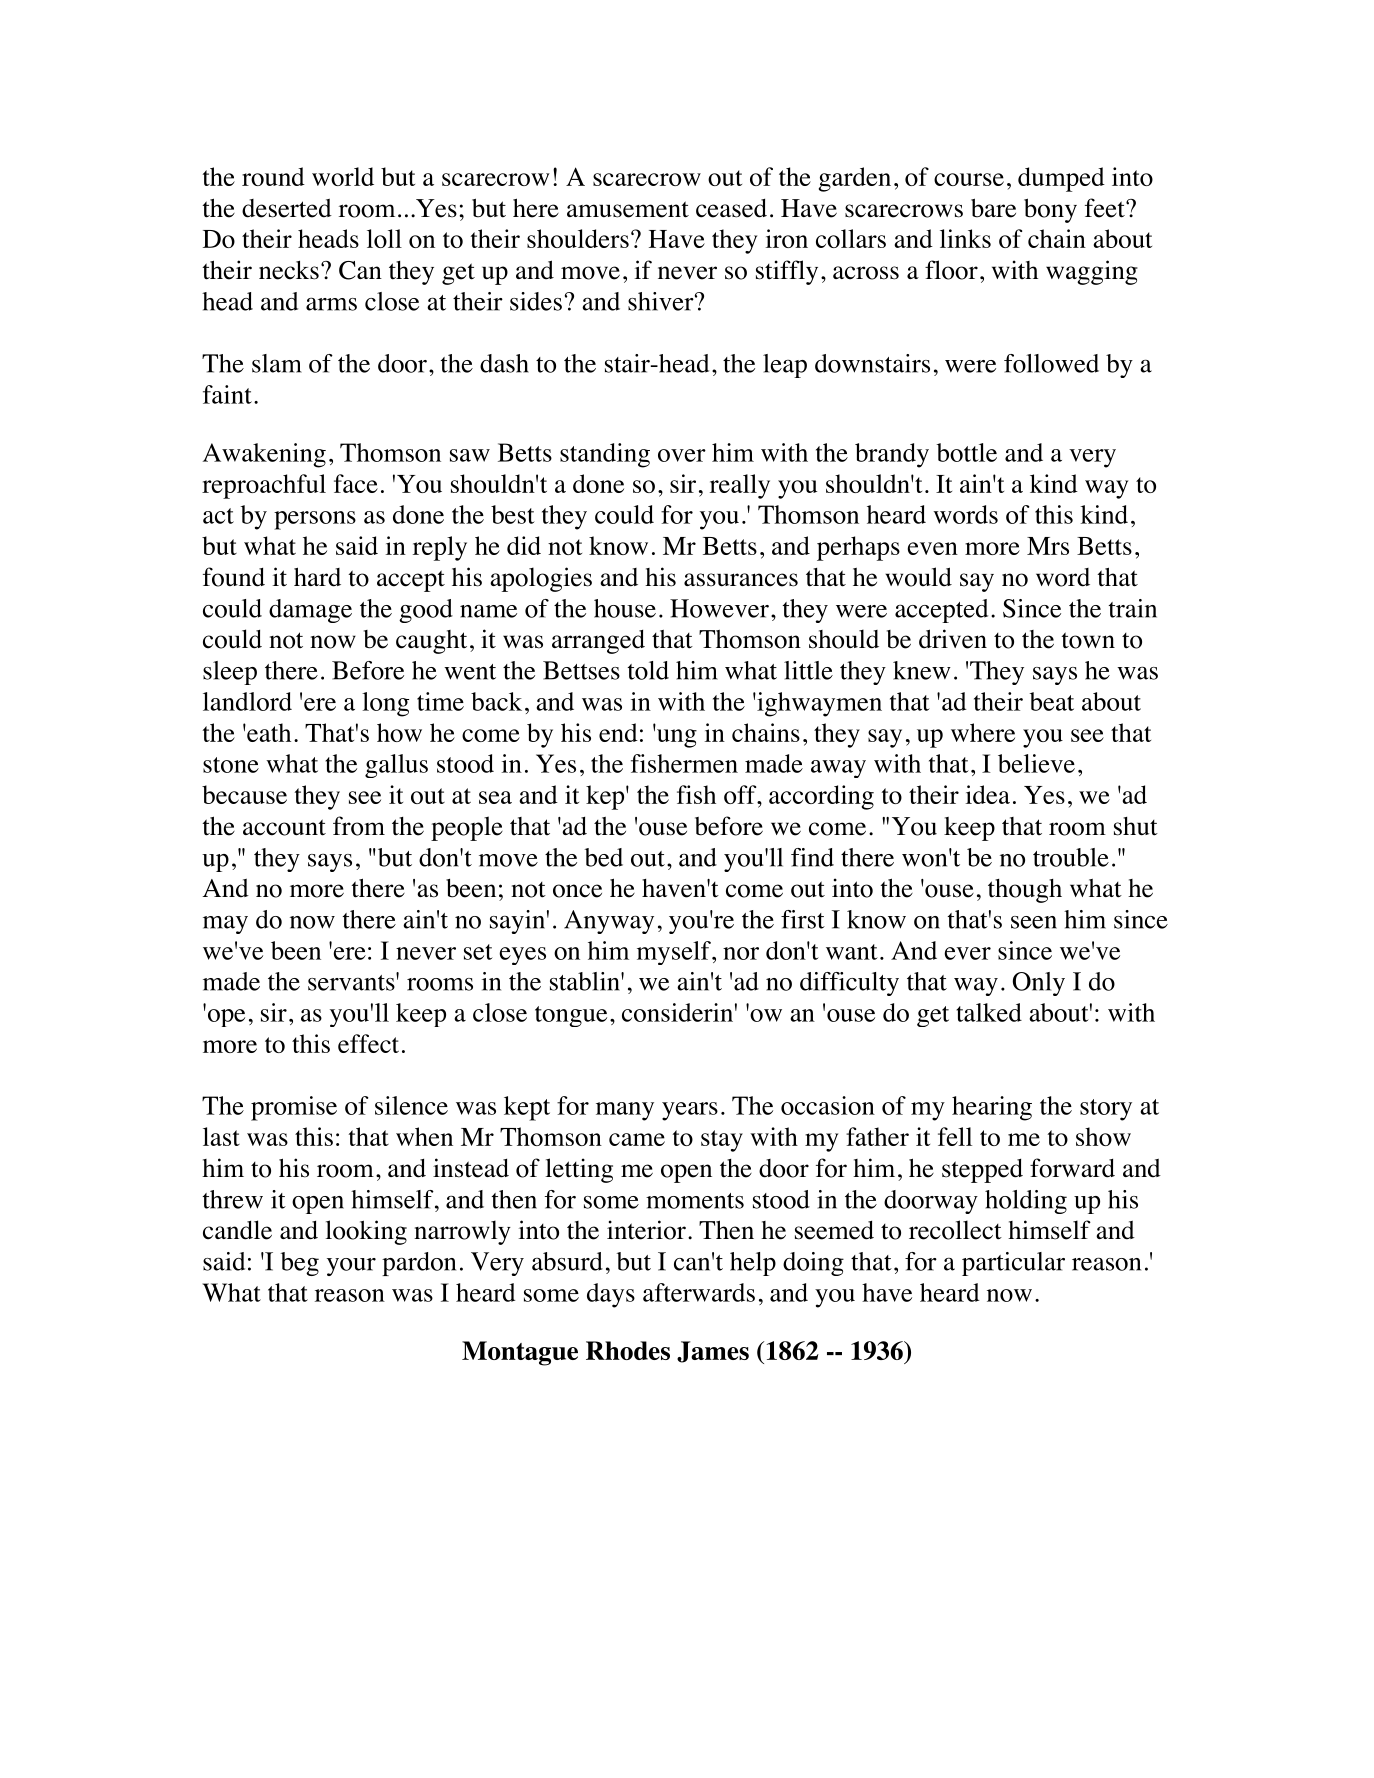  What do you see at coordinates (351, 1267) in the document?
I see `your` at bounding box center [351, 1267].
